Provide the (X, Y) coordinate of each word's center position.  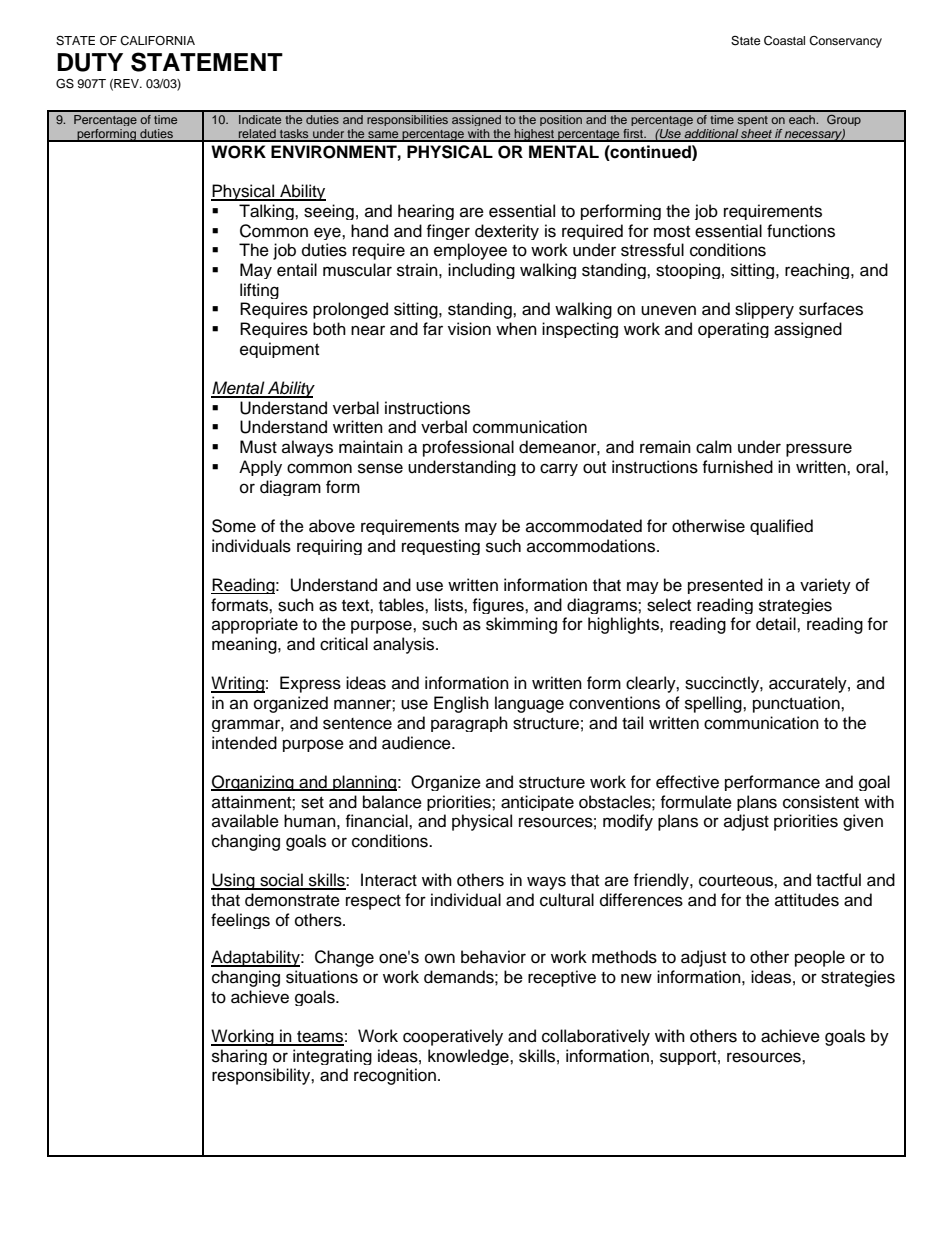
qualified (781, 527)
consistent (821, 802)
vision (469, 329)
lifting (259, 291)
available (245, 821)
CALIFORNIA (157, 41)
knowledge (469, 1057)
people (820, 958)
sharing (239, 1057)
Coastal (784, 41)
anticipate (537, 803)
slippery (764, 310)
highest (535, 135)
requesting (441, 547)
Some (234, 526)
